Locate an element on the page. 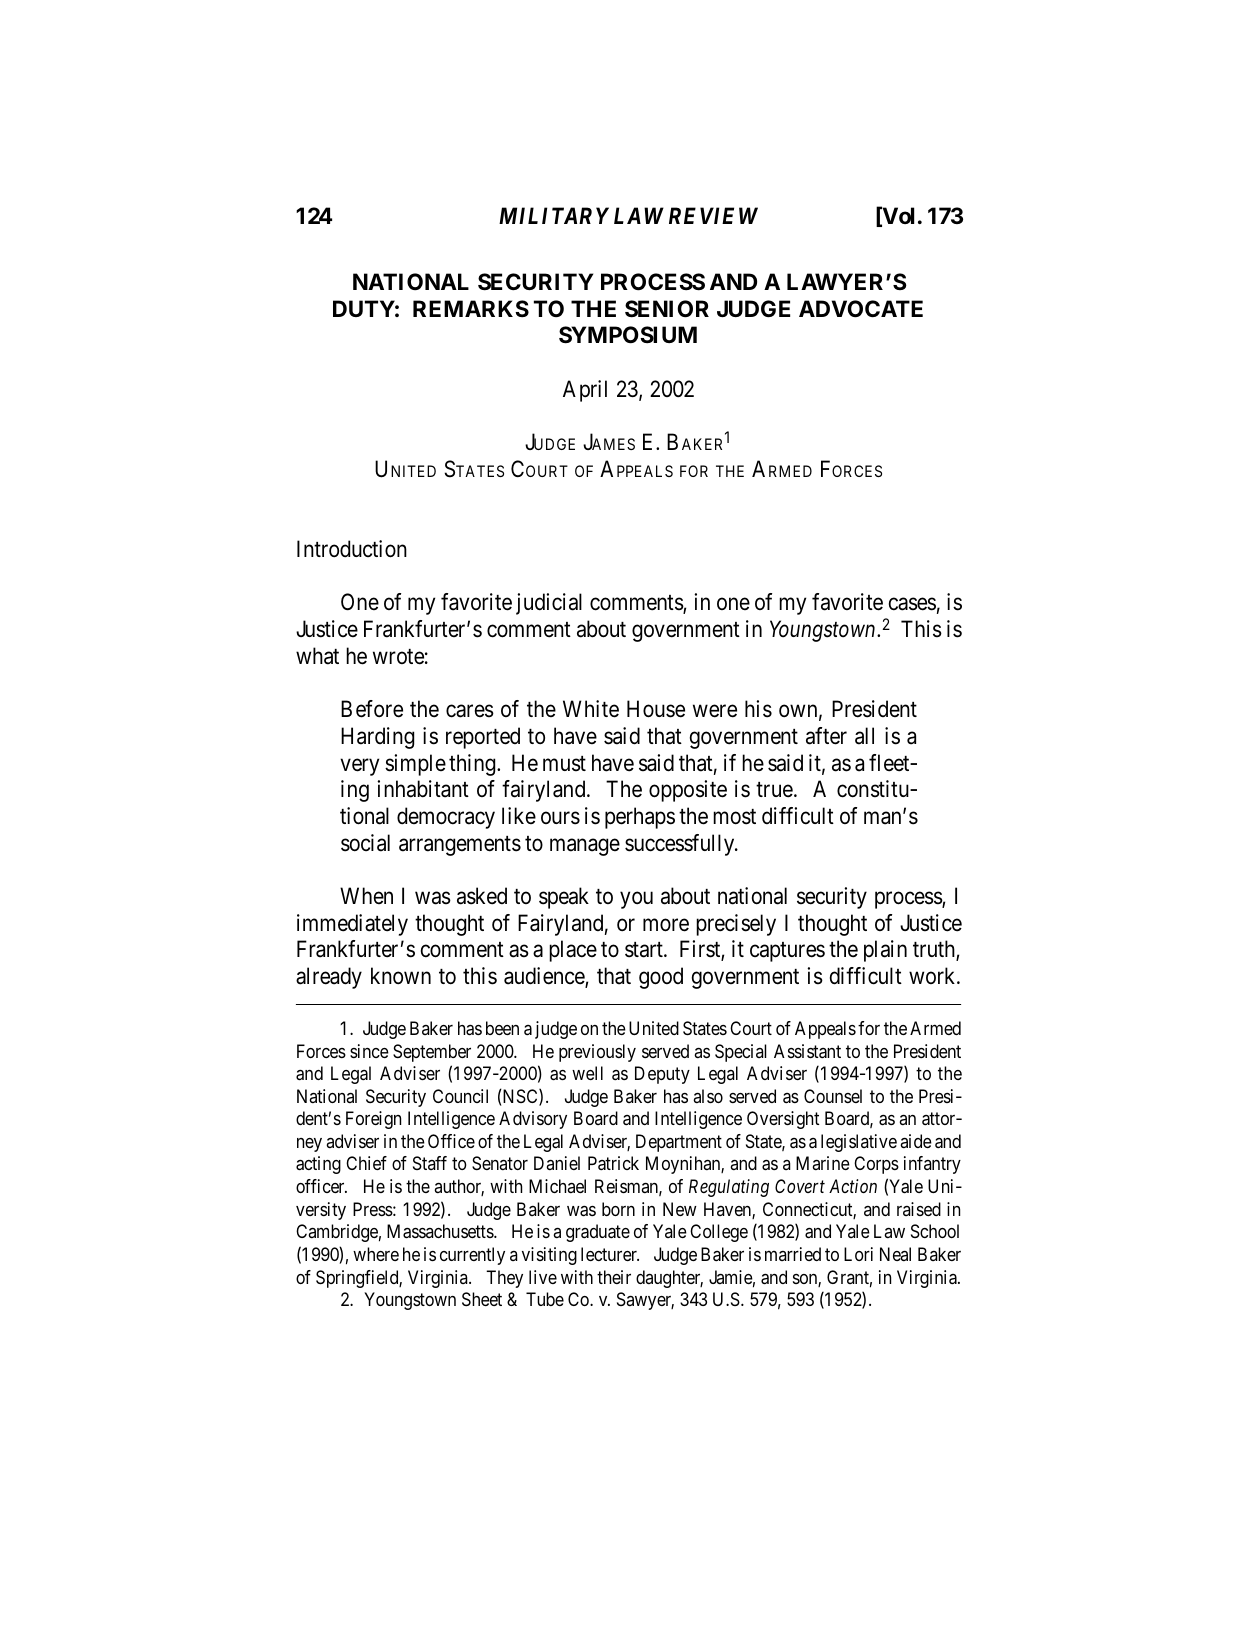 This document has height=1625, width=1255. where is located at coordinates (376, 1254).
